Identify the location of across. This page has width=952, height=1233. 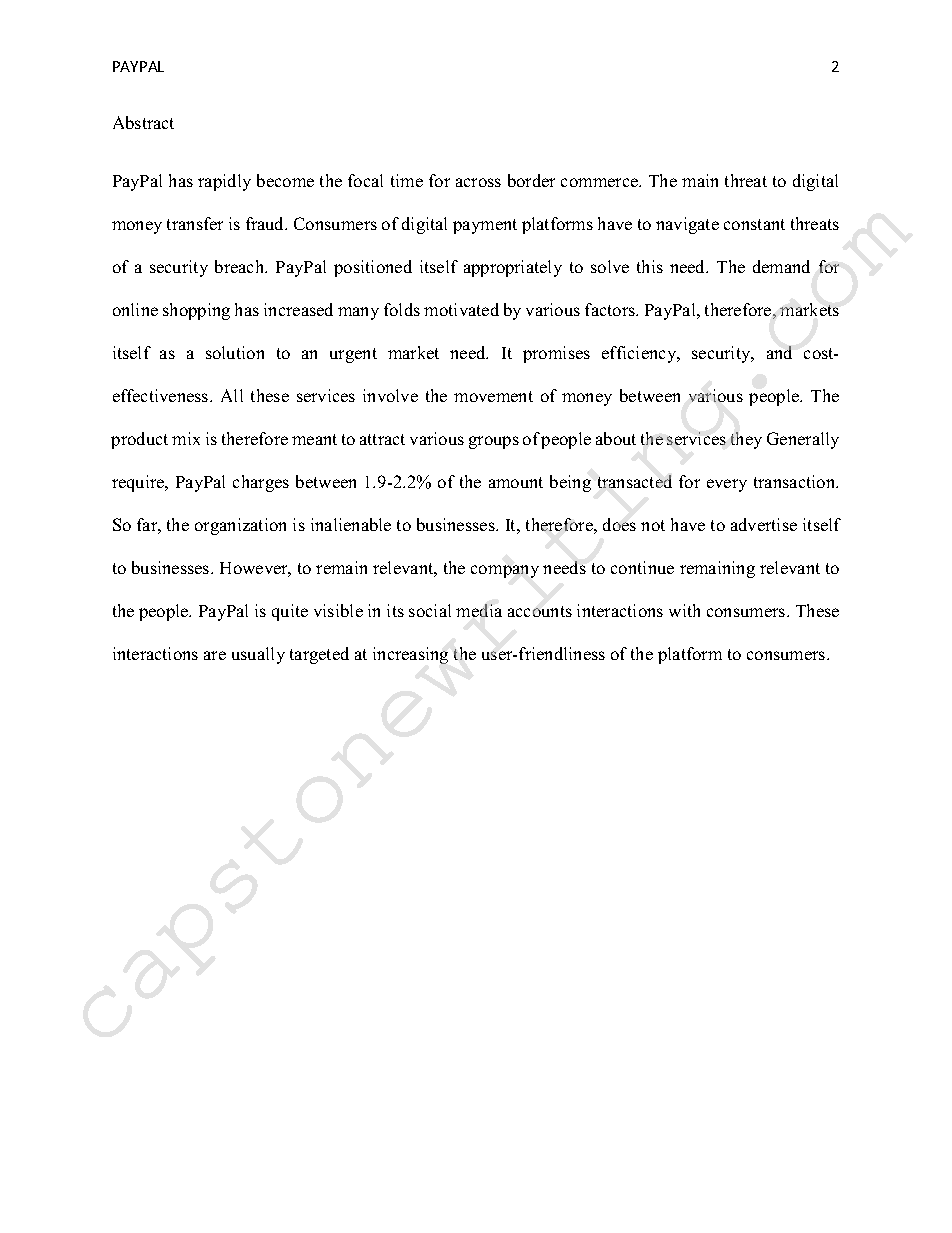
(478, 182).
